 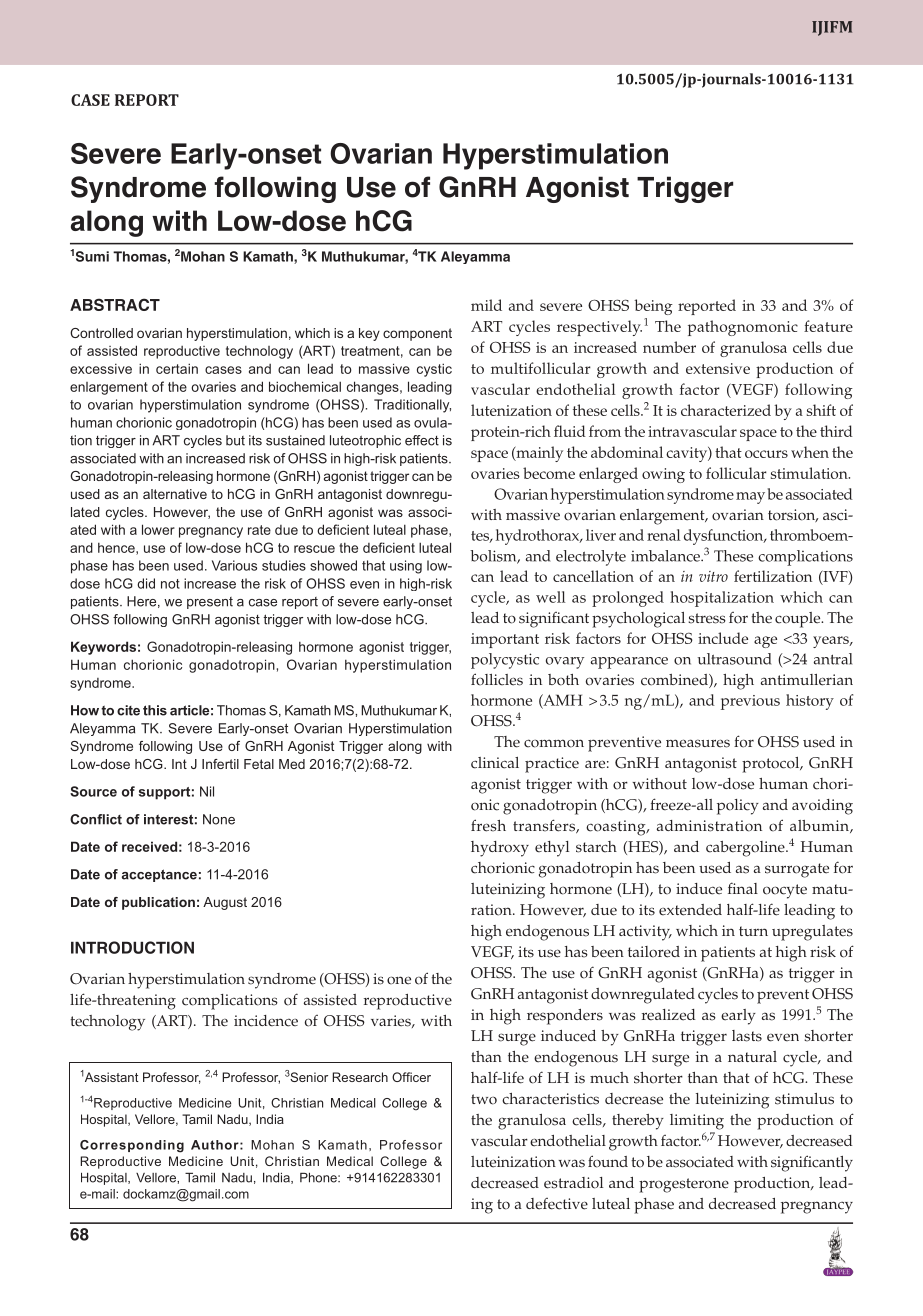 What do you see at coordinates (210, 603) in the document?
I see `present` at bounding box center [210, 603].
